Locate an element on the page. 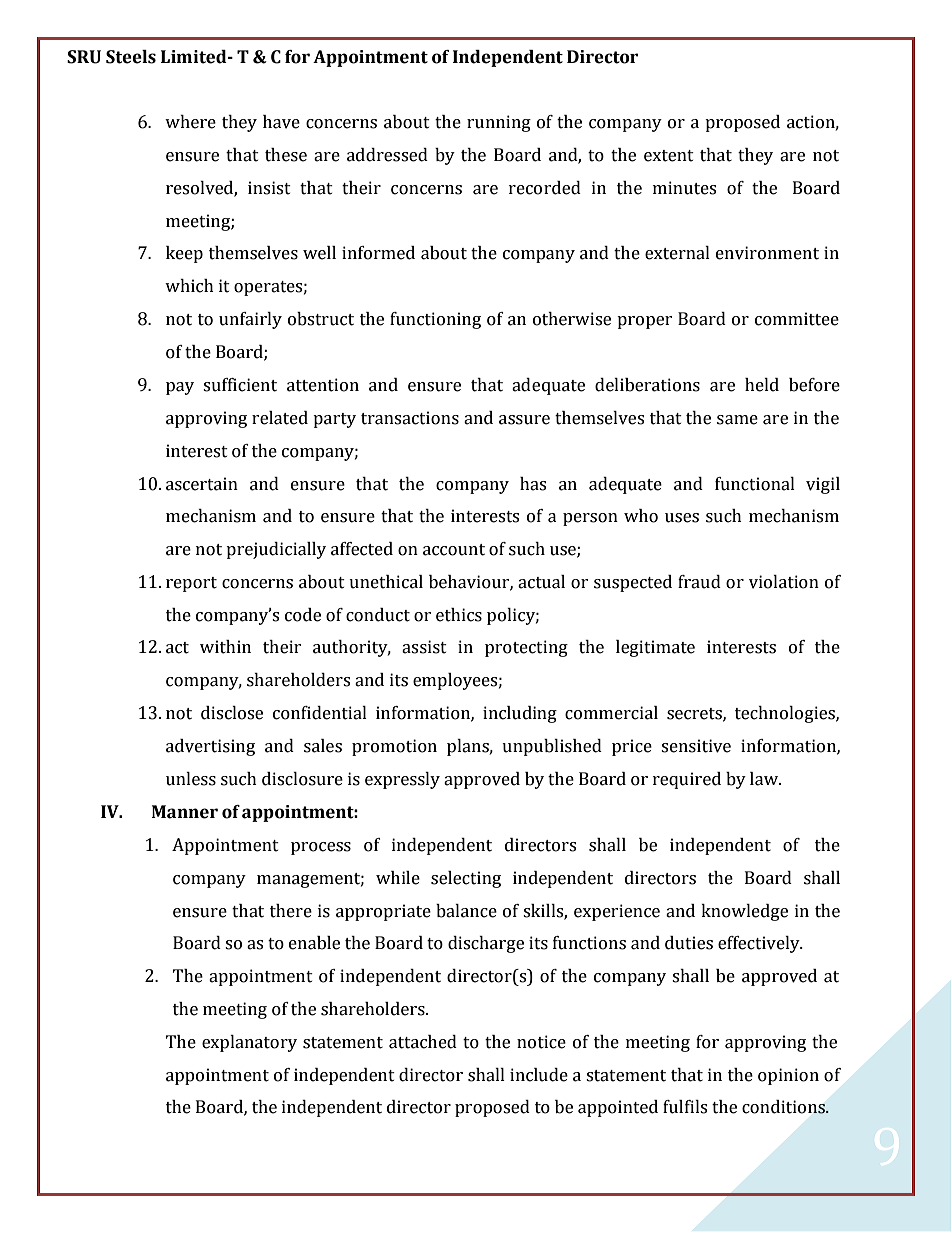 Image resolution: width=952 pixels, height=1233 pixels. ethics is located at coordinates (459, 615).
